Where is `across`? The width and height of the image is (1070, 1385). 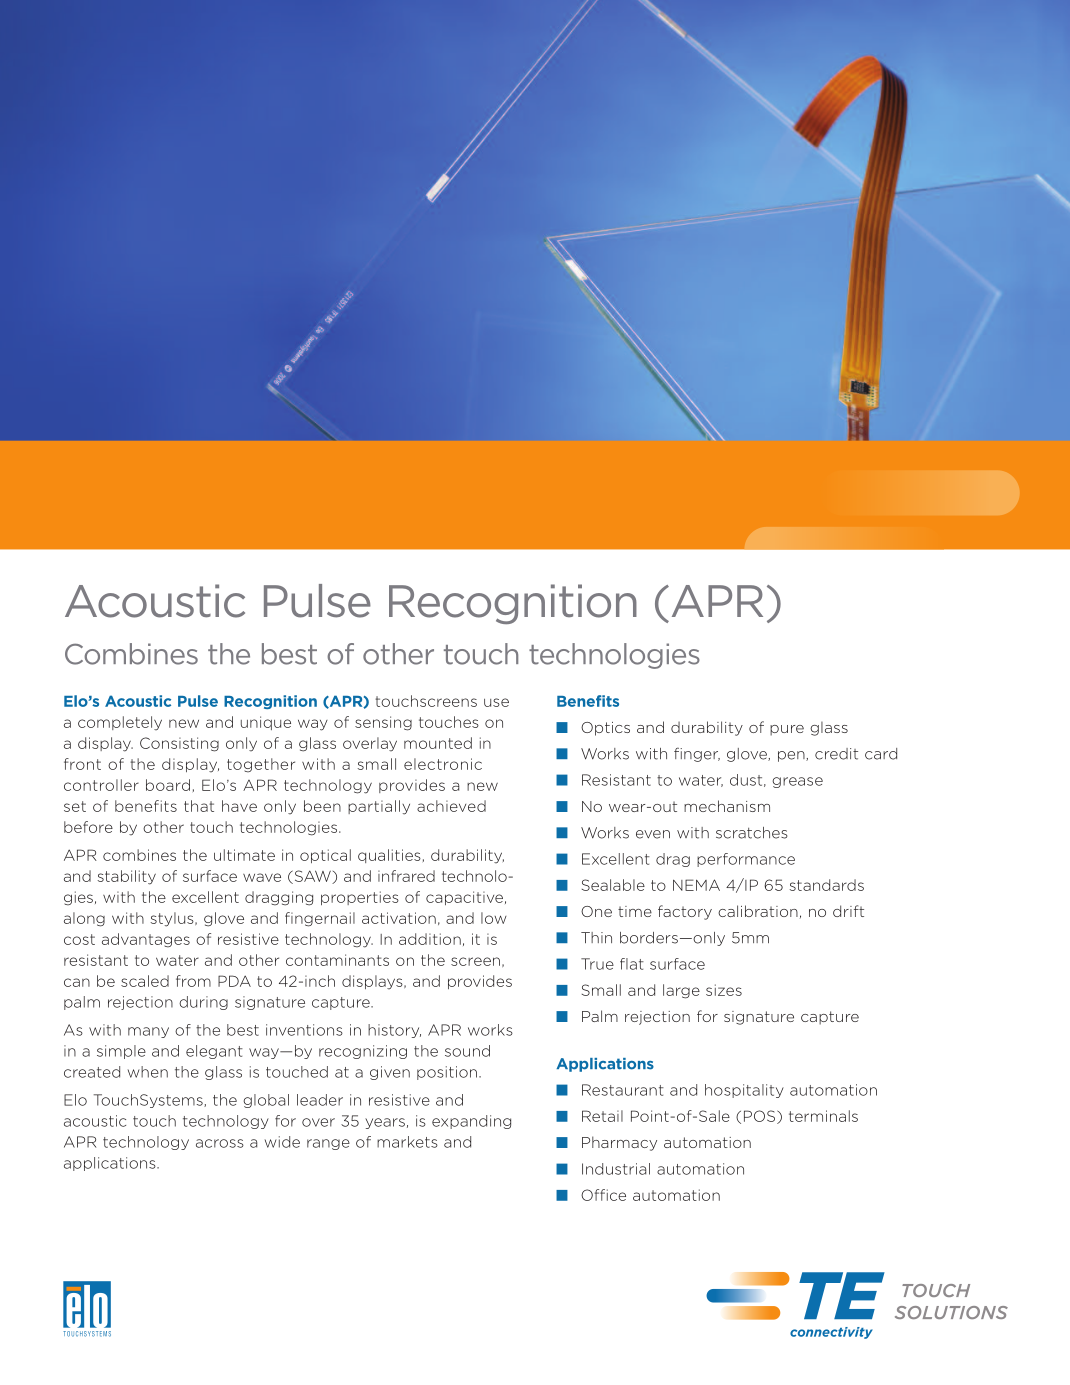
across is located at coordinates (220, 1143).
